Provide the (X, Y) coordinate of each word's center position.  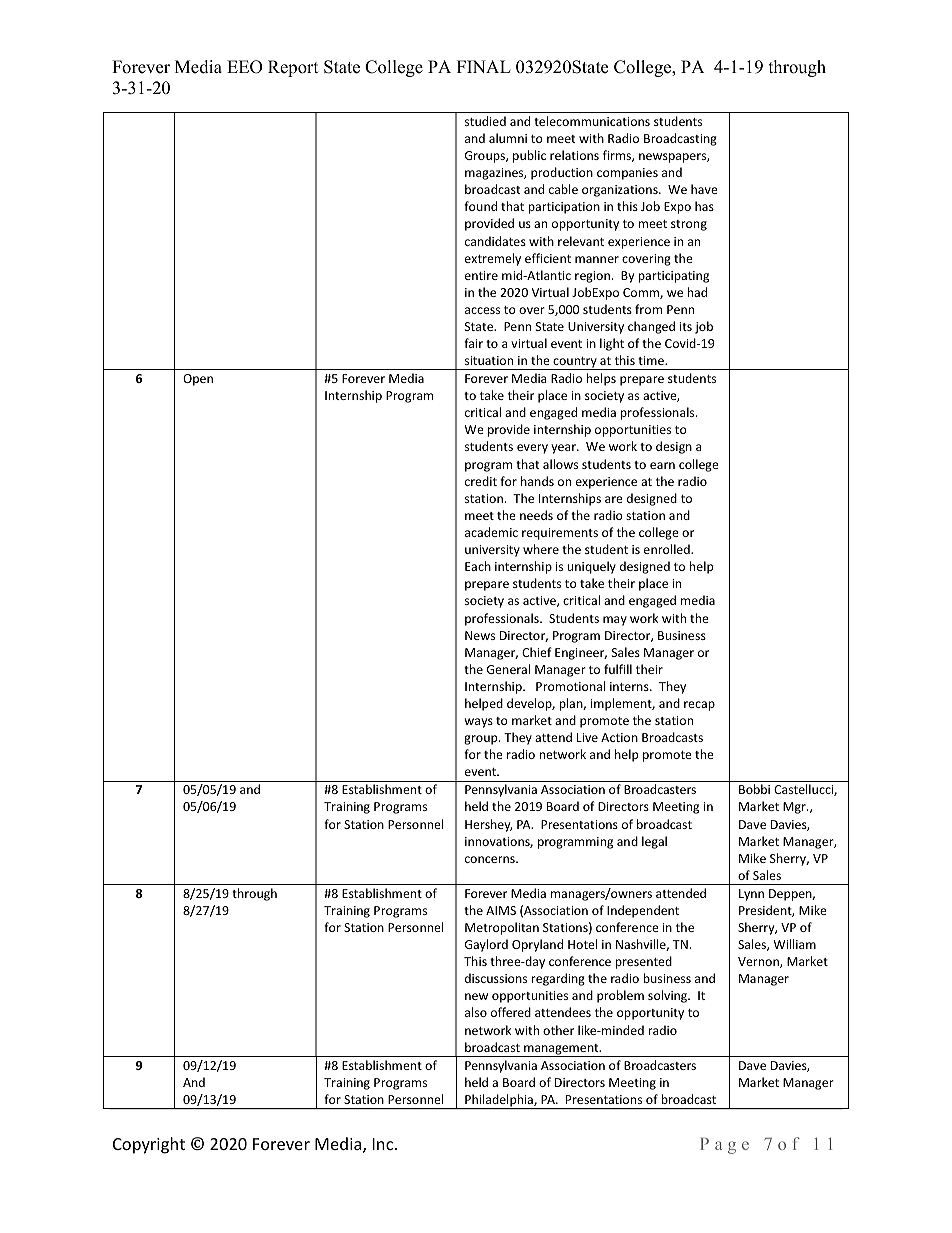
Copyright (149, 1145)
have (704, 189)
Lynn (751, 895)
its (686, 326)
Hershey (489, 825)
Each (478, 566)
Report (293, 68)
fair (473, 343)
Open (198, 380)
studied (485, 121)
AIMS (501, 910)
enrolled (668, 549)
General (508, 669)
